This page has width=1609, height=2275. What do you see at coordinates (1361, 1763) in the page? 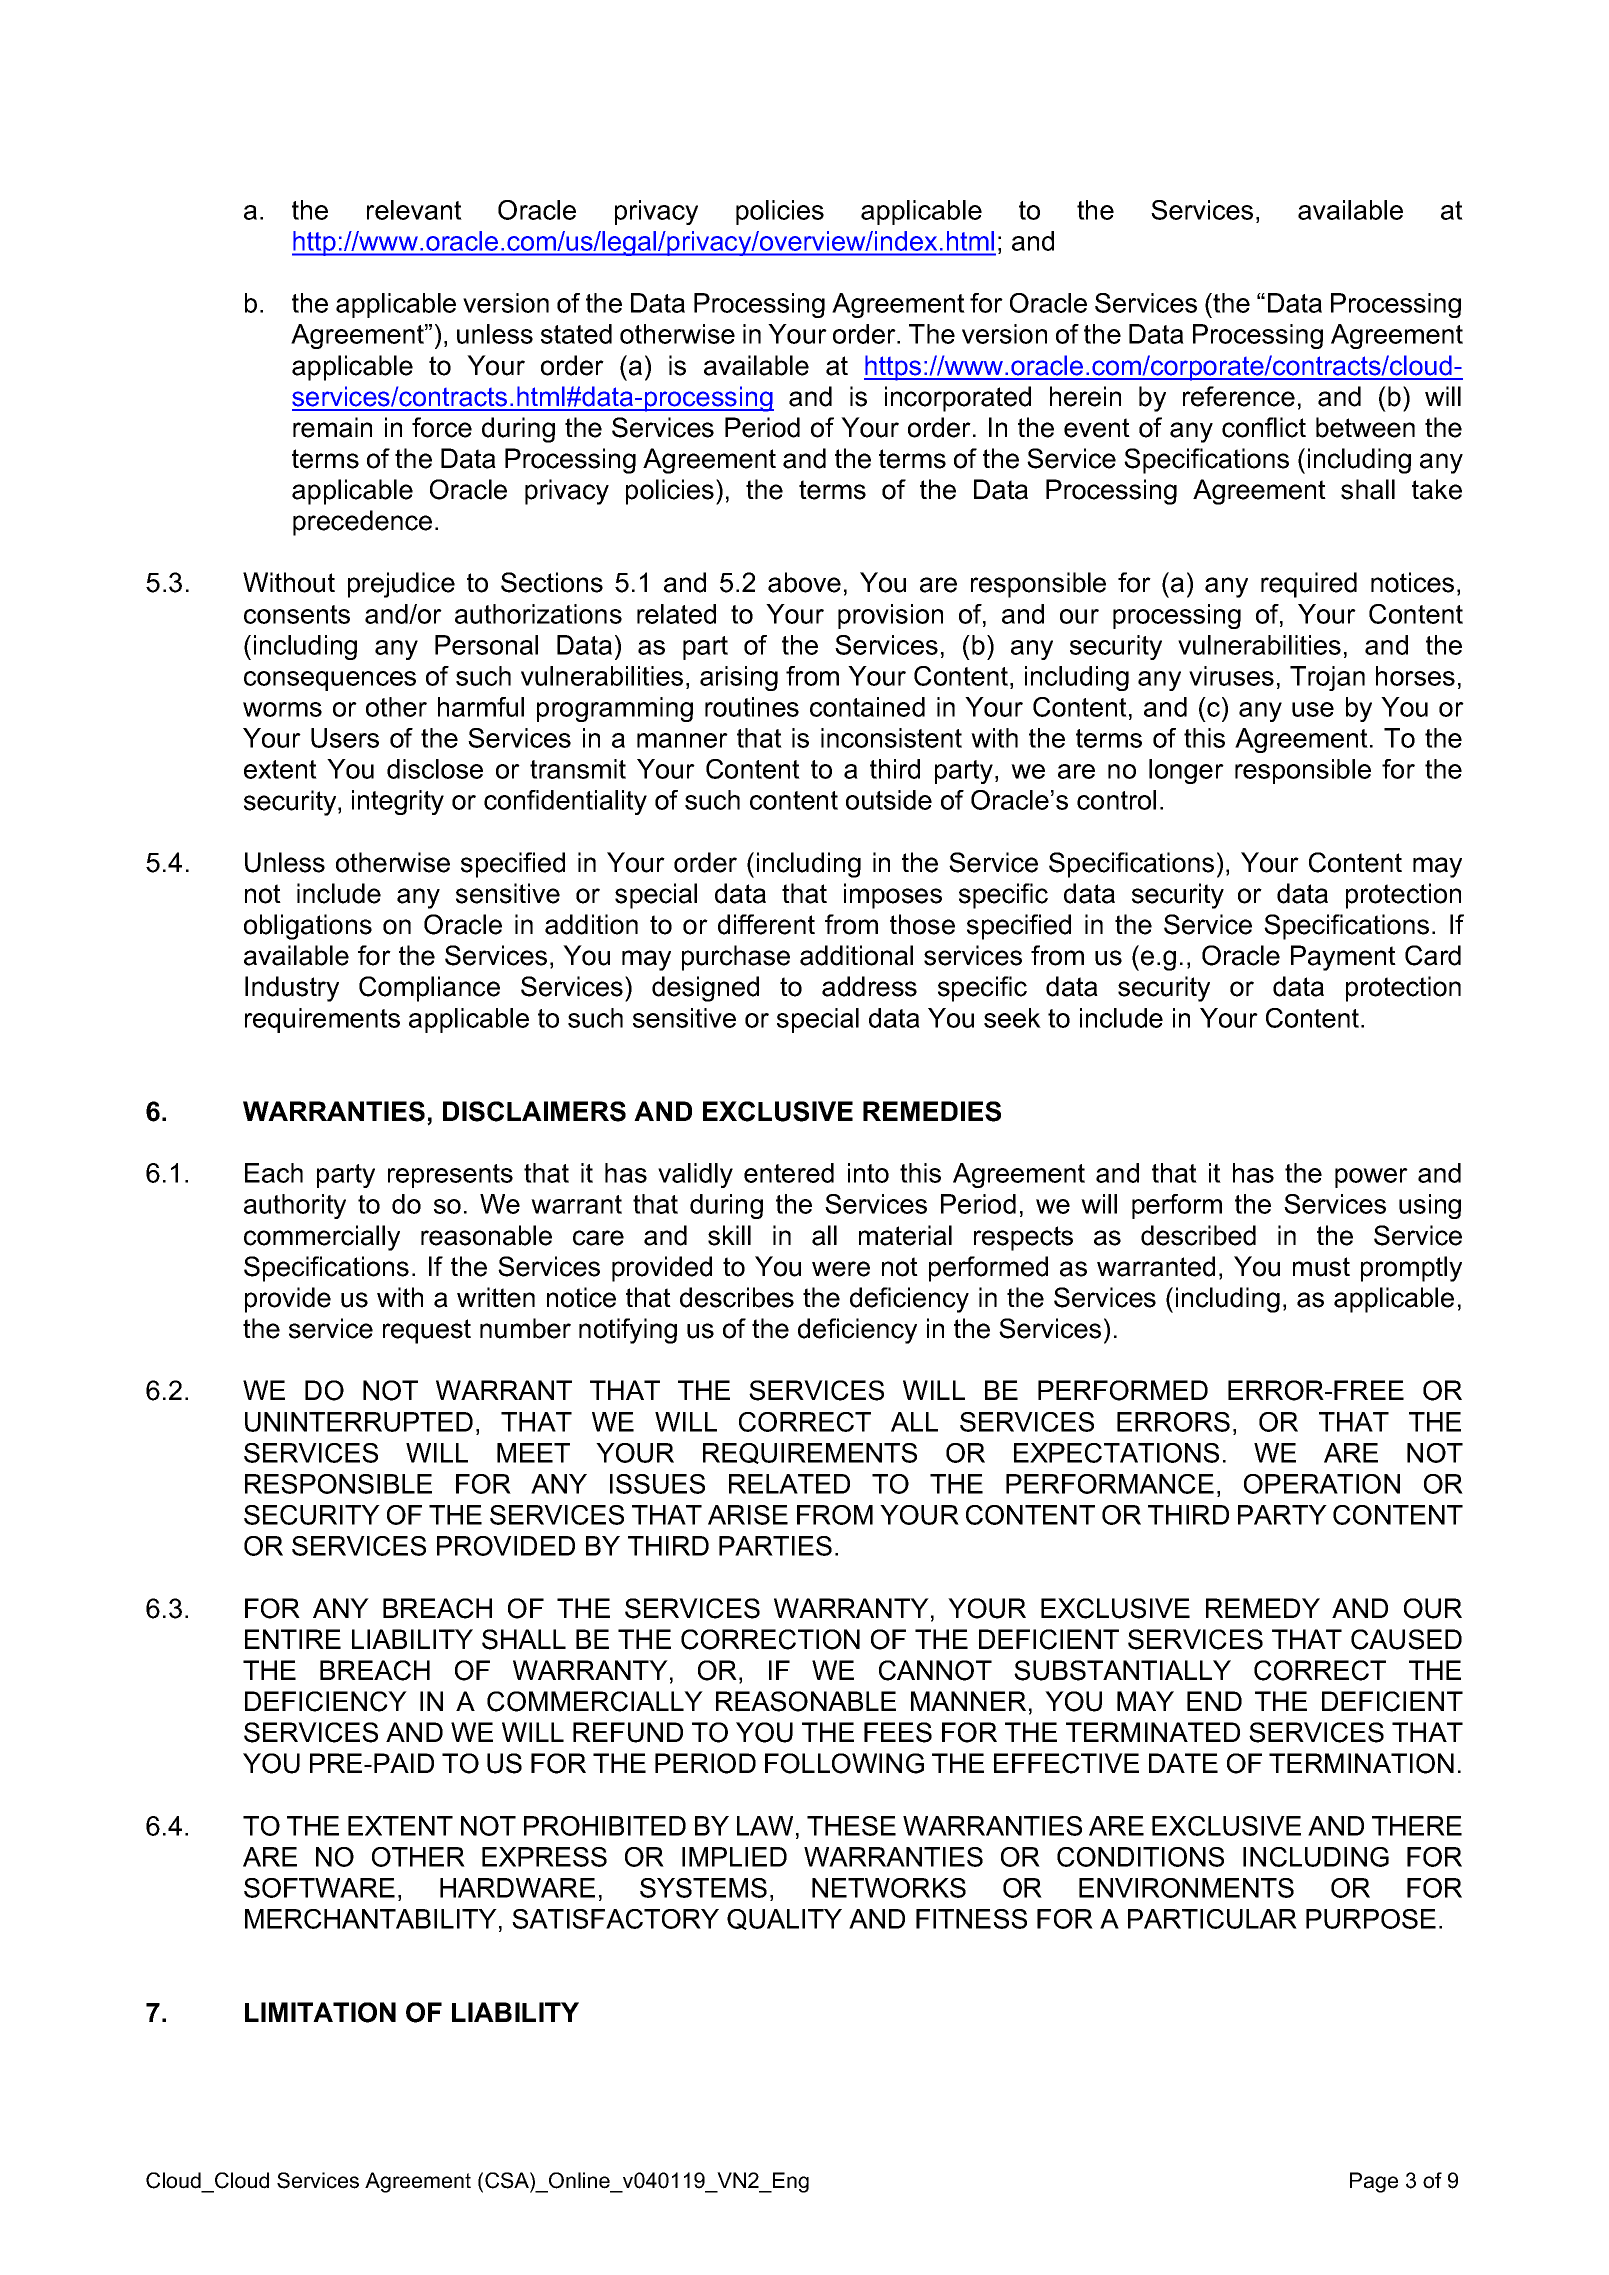
I see `TERMINATION` at bounding box center [1361, 1763].
